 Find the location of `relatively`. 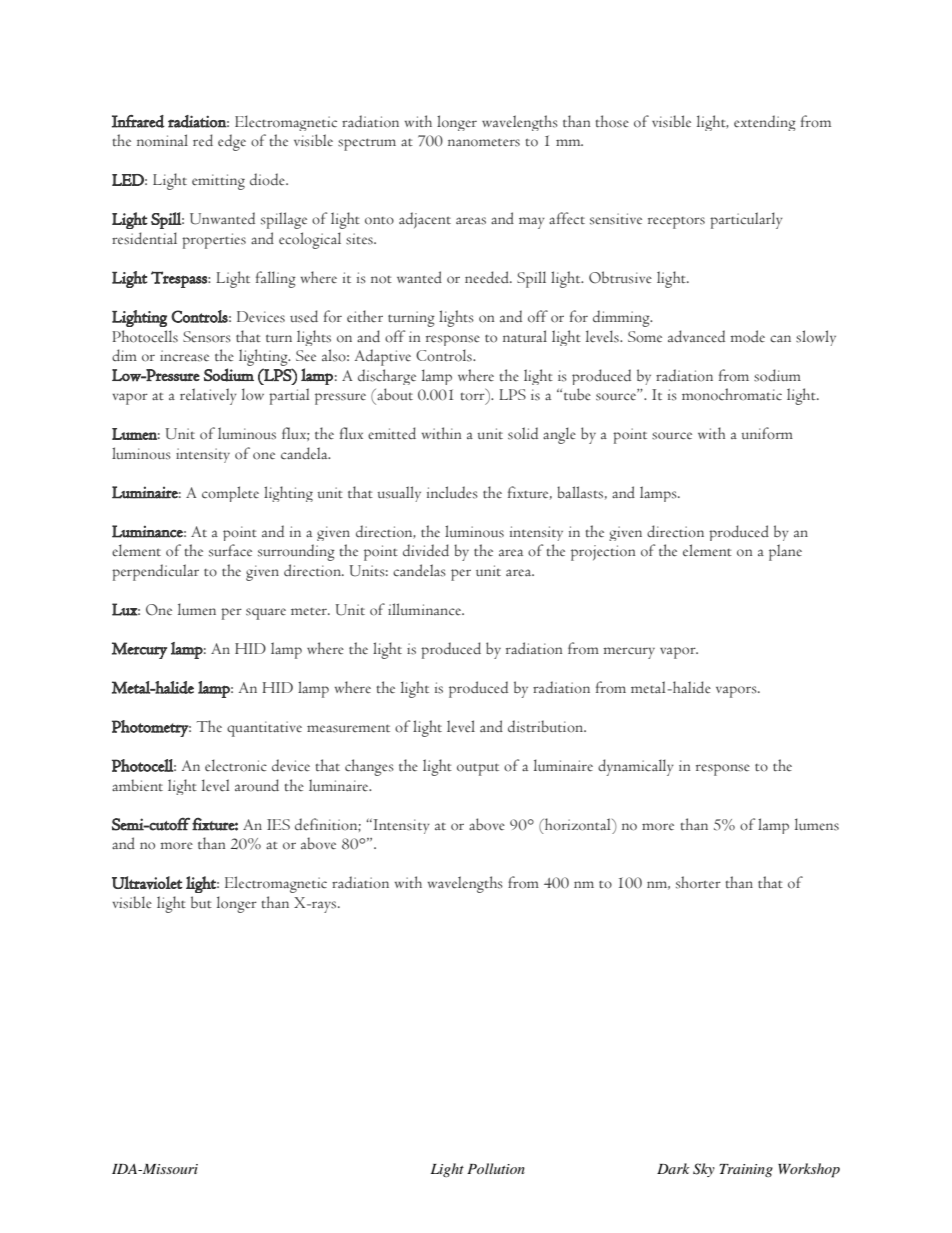

relatively is located at coordinates (208, 396).
